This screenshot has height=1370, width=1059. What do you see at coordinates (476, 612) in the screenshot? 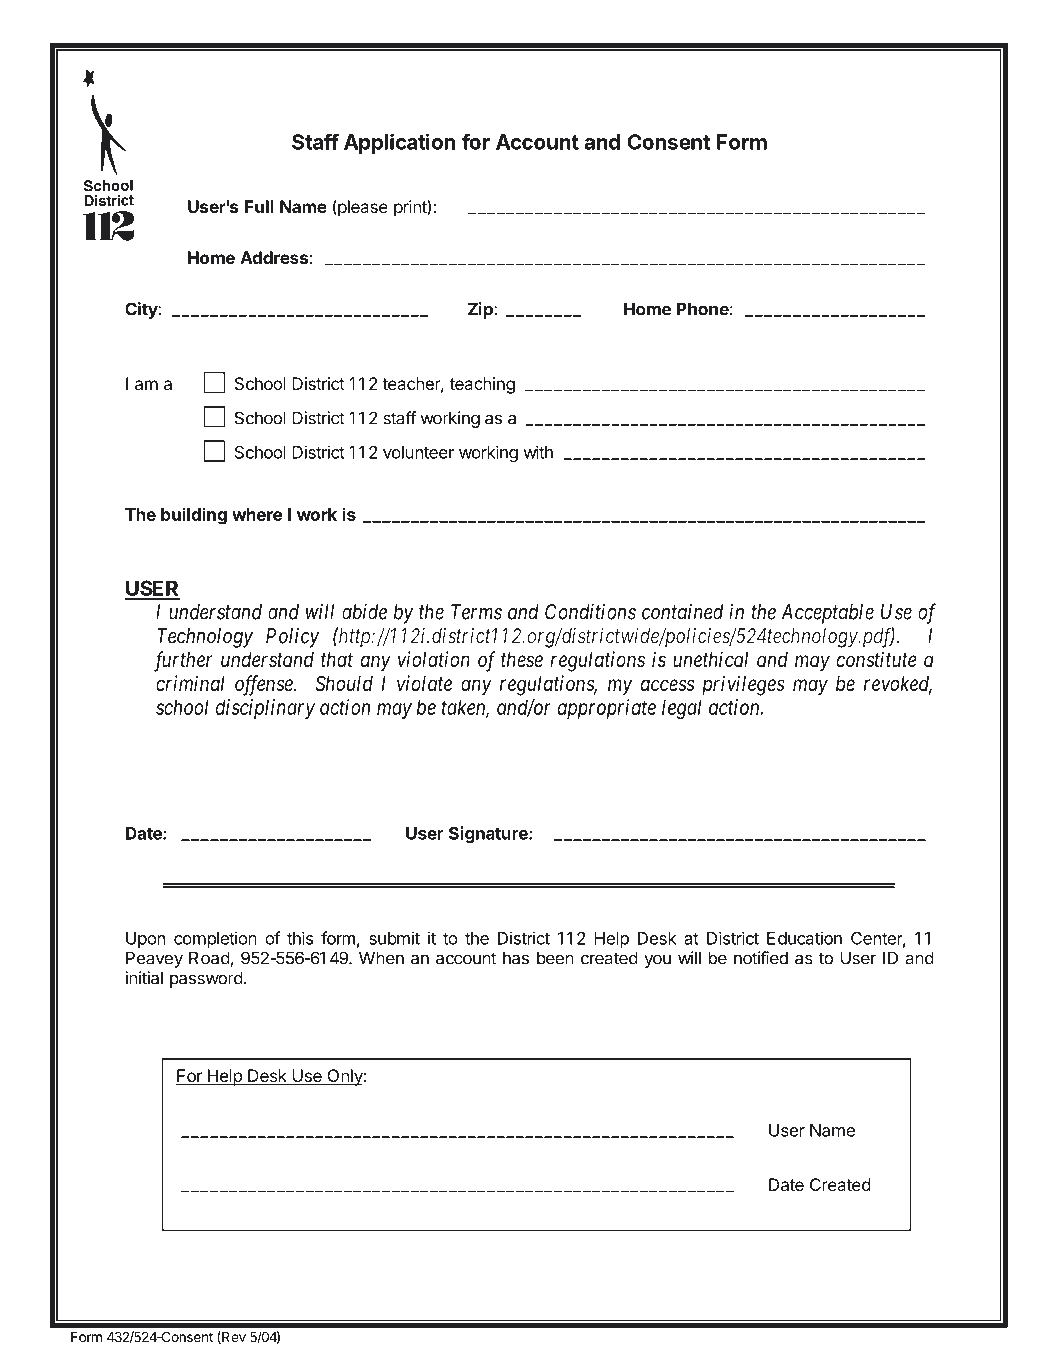
I see `Terms` at bounding box center [476, 612].
